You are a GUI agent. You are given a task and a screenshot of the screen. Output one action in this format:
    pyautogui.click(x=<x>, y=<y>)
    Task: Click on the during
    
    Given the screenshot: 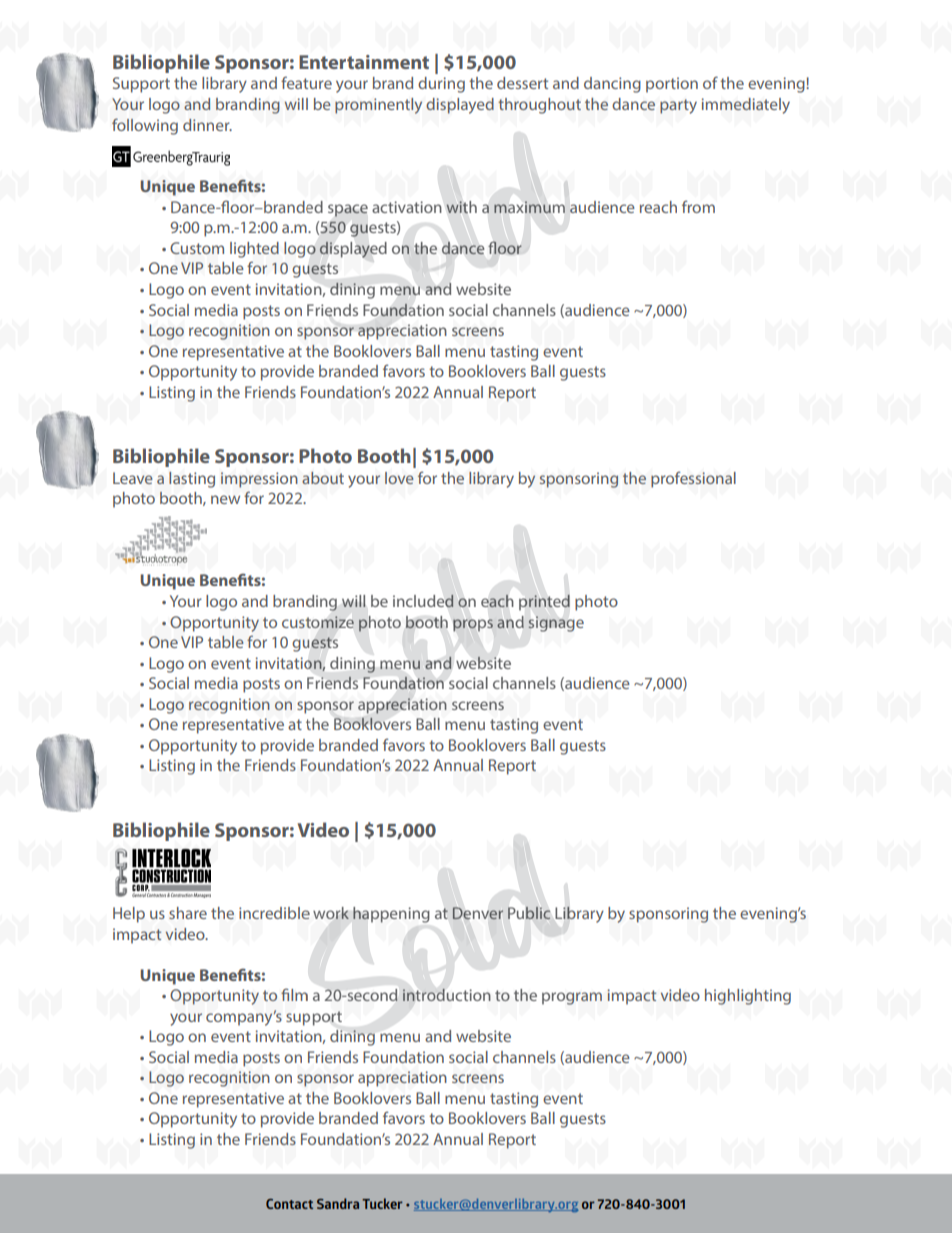 What is the action you would take?
    pyautogui.click(x=441, y=85)
